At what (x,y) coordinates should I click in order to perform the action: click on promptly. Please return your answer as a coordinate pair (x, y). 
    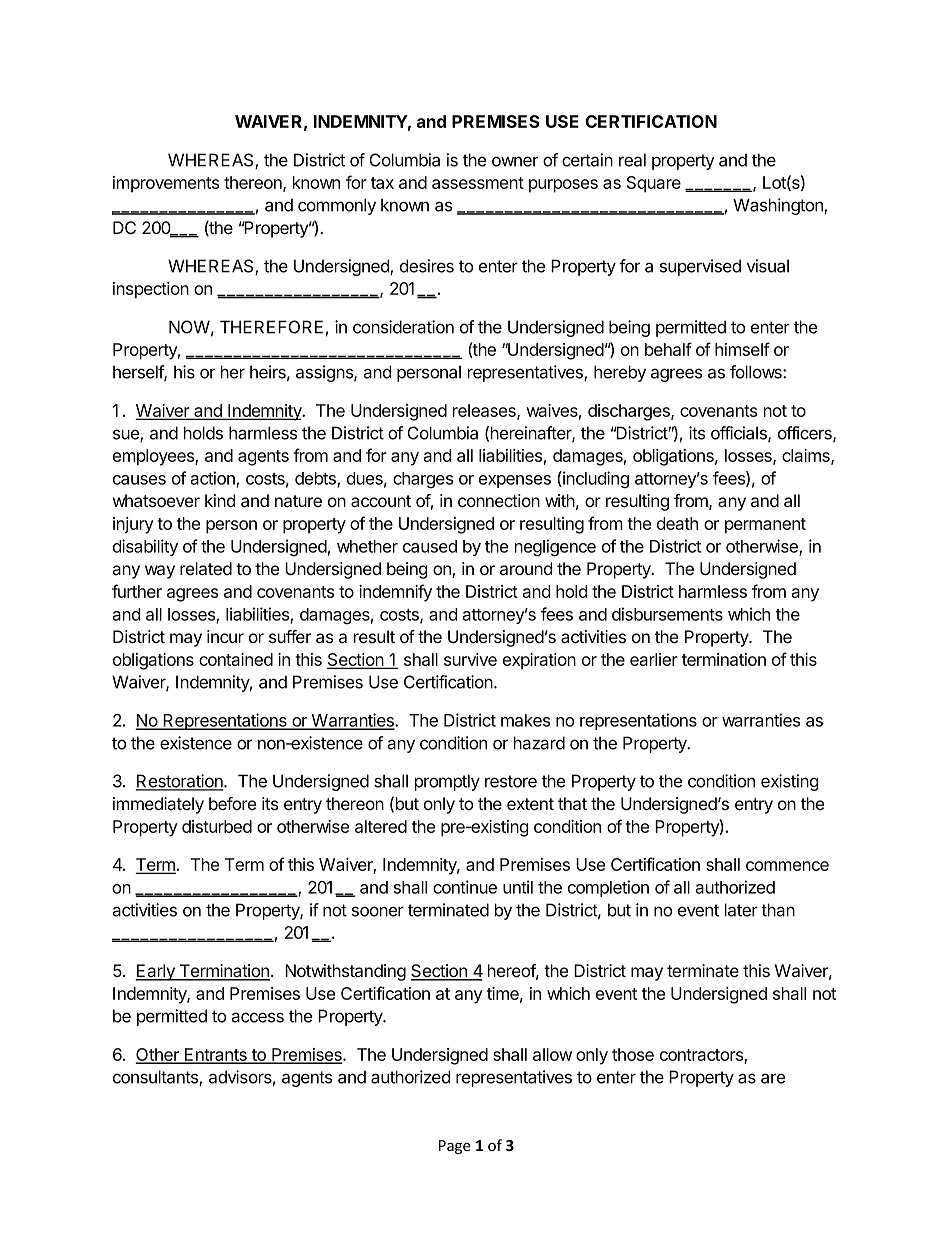
    Looking at the image, I should click on (447, 782).
